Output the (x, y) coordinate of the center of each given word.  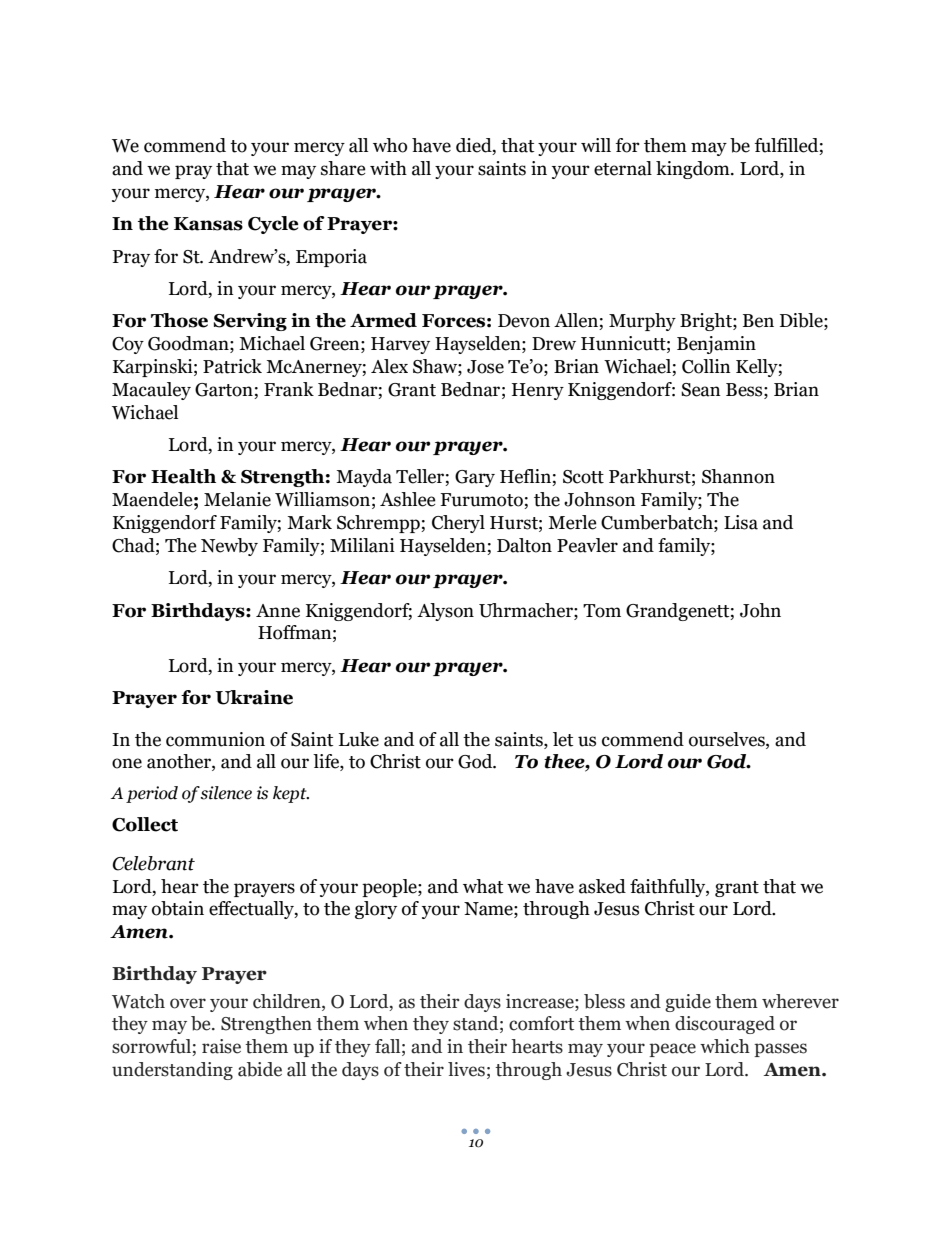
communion (215, 739)
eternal (623, 168)
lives (466, 1069)
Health (183, 476)
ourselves (728, 739)
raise (221, 1046)
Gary (475, 478)
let (563, 739)
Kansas (208, 224)
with (388, 168)
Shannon (738, 476)
